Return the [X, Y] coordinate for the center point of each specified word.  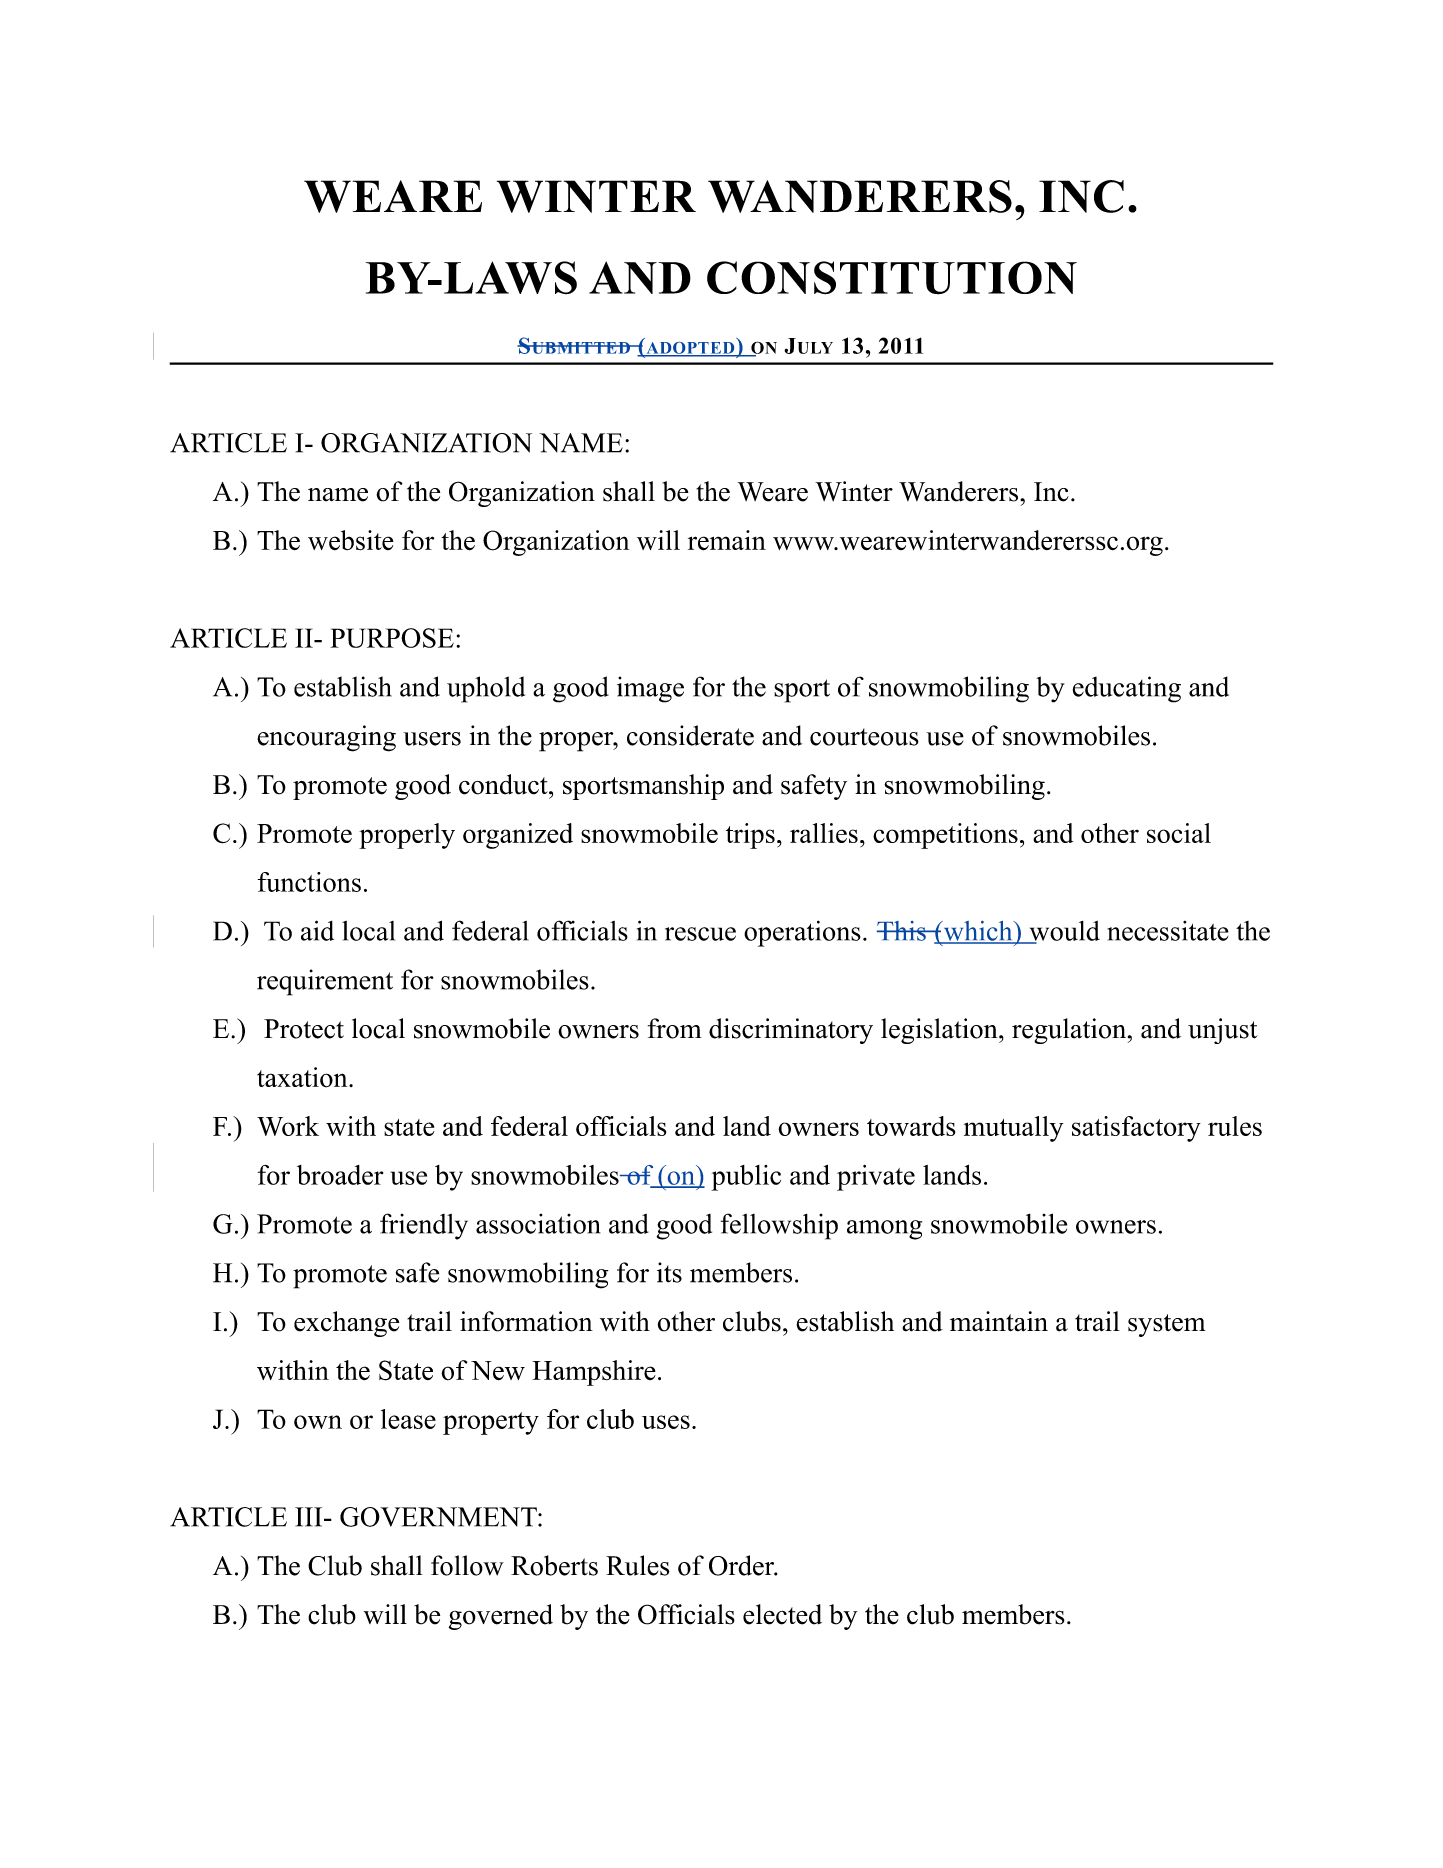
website [351, 540]
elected [782, 1614]
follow [467, 1565]
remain [727, 540]
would [1063, 932]
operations [802, 933]
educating [1127, 689]
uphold [486, 689]
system [1167, 1325]
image [650, 689]
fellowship [779, 1226]
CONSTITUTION [892, 278]
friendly [424, 1226]
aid [317, 930]
